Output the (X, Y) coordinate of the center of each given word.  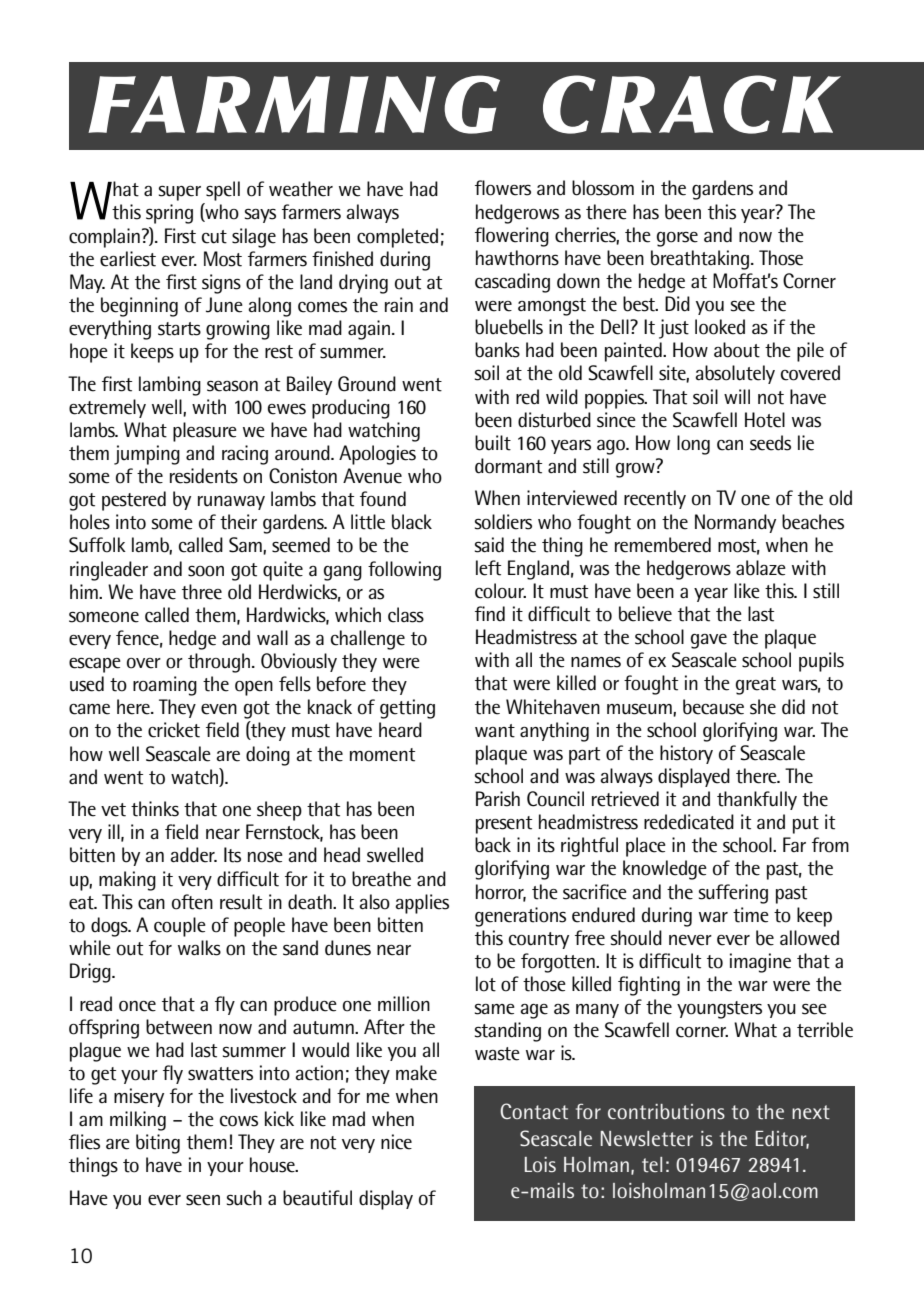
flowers (503, 188)
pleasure (205, 432)
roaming (165, 686)
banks (497, 350)
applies (422, 904)
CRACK (692, 104)
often (192, 902)
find (490, 613)
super (180, 193)
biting (158, 1144)
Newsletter (647, 1138)
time (751, 915)
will (737, 396)
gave (709, 641)
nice (396, 1142)
